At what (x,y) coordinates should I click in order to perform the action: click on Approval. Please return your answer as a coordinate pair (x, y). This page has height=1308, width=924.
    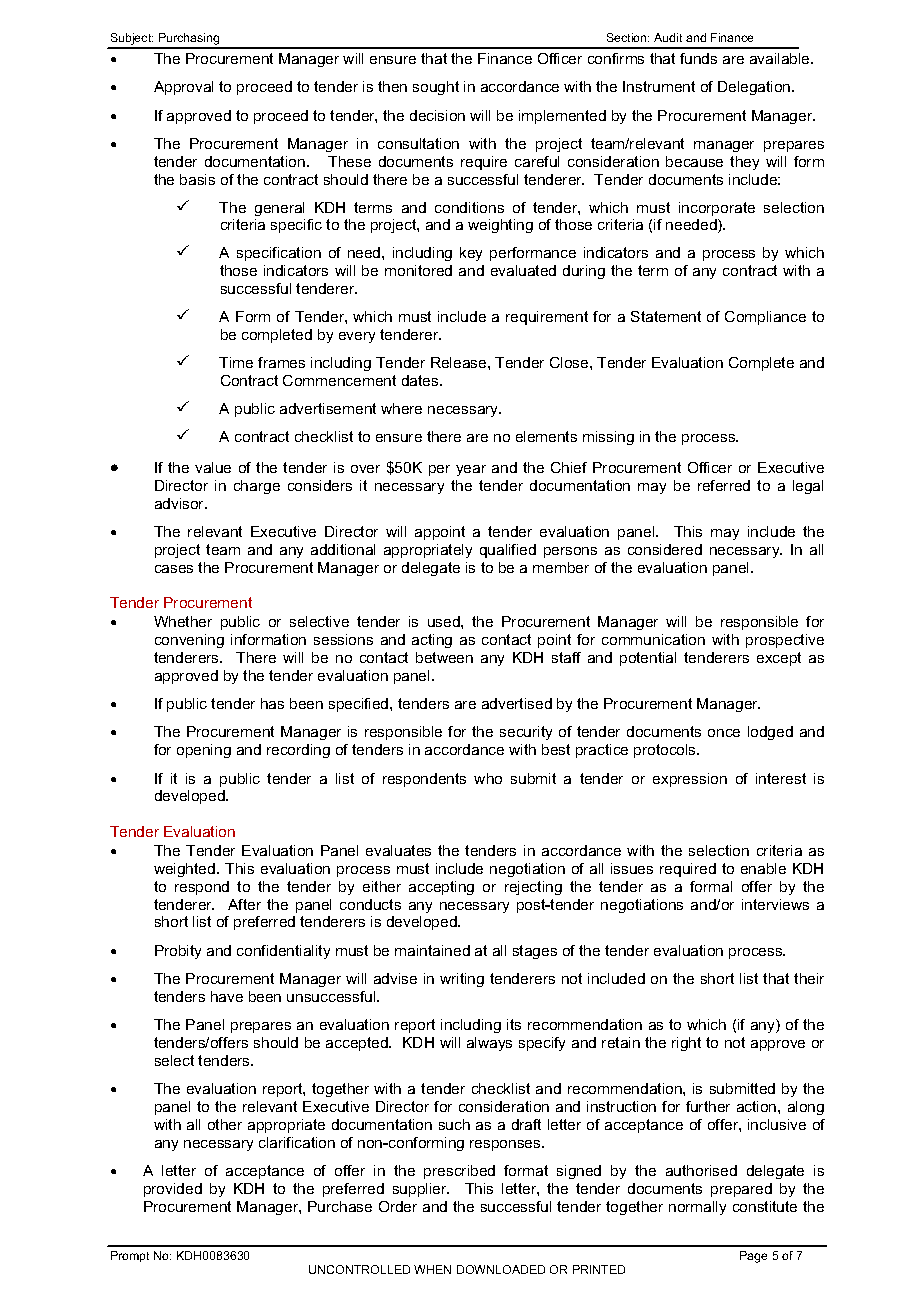
    Looking at the image, I should click on (183, 88).
